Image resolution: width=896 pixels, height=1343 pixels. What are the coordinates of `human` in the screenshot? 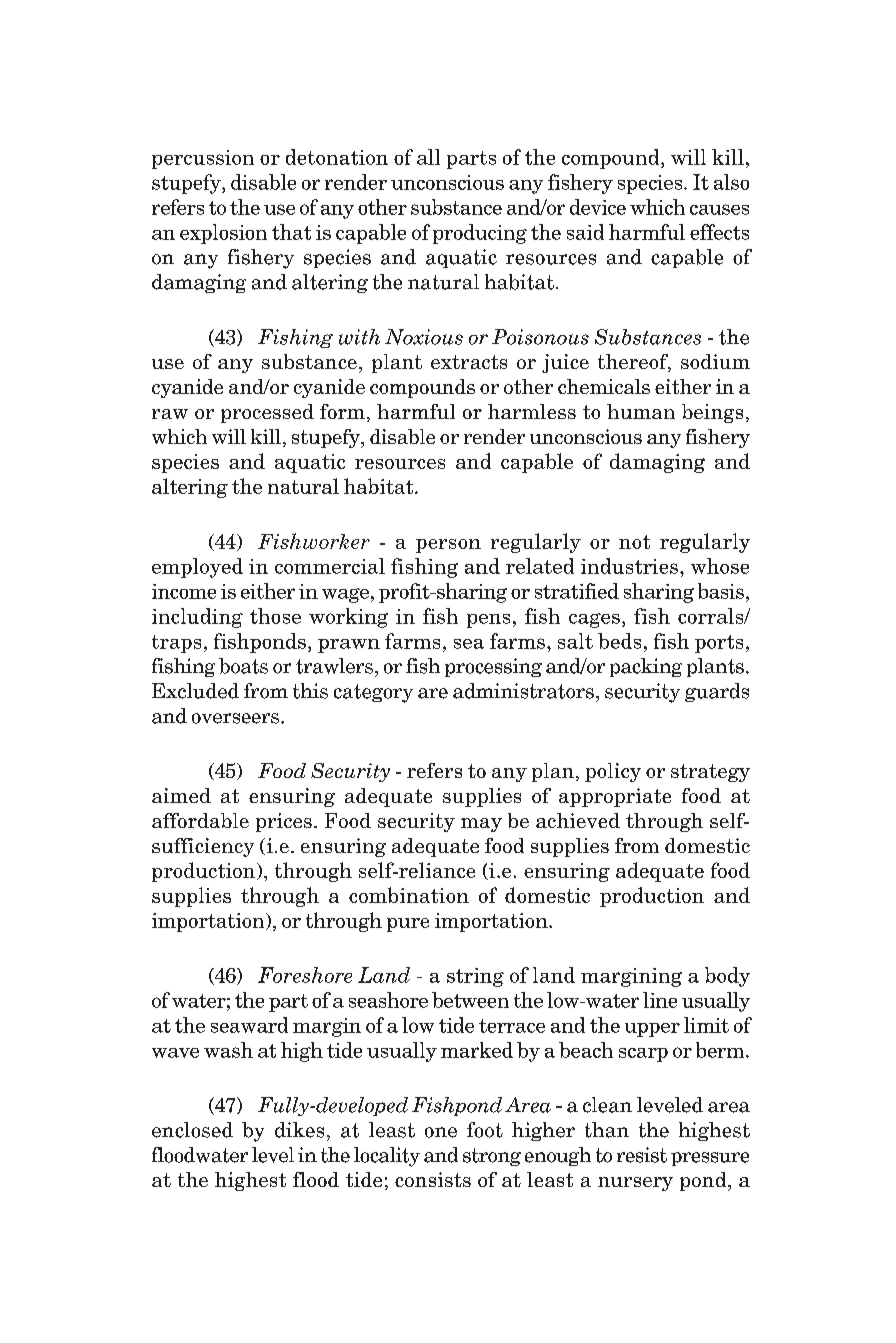 It's located at (641, 411).
